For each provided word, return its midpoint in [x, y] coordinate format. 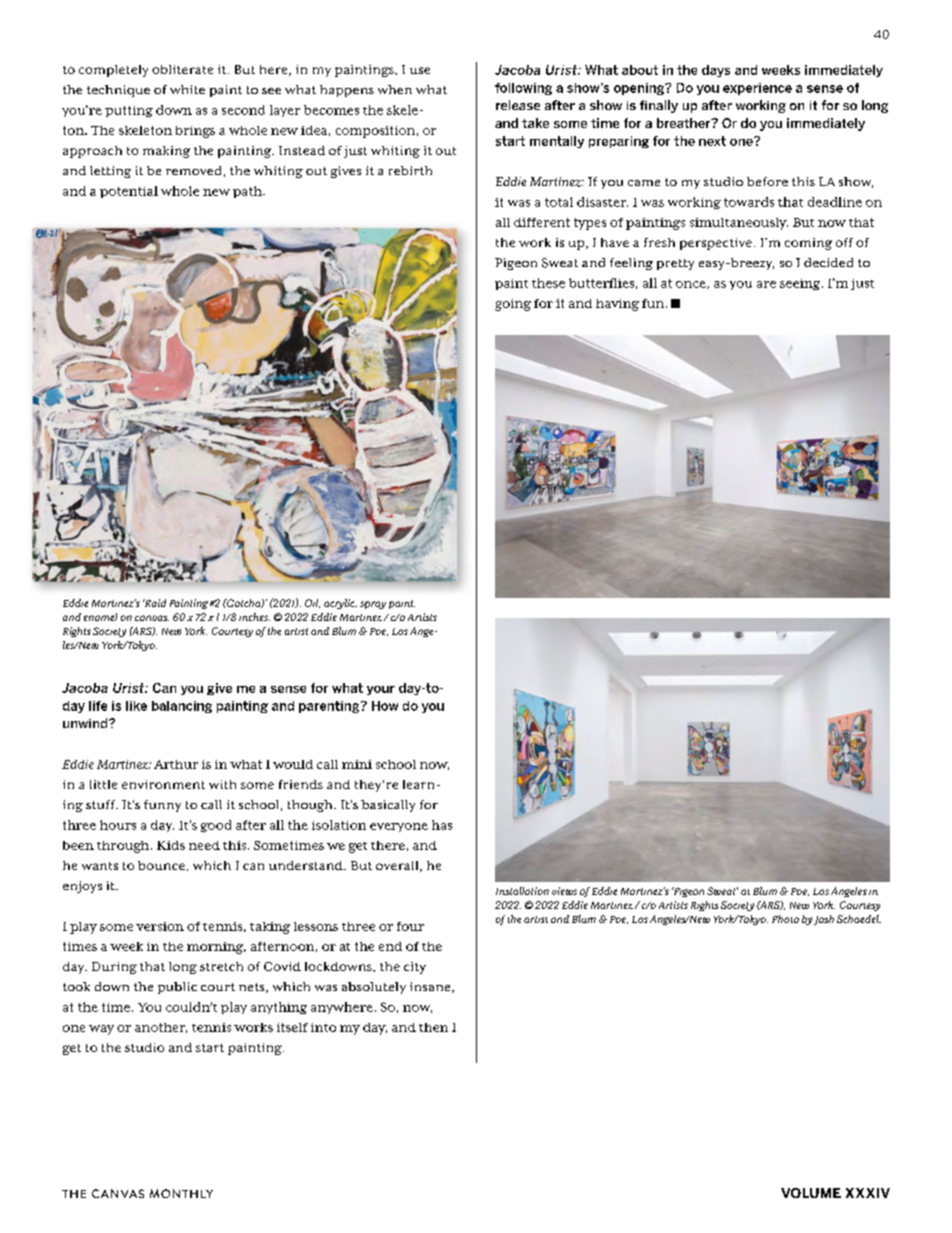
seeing [801, 284]
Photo [785, 919]
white [187, 89]
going [513, 305]
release [518, 105]
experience [757, 89]
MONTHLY [181, 1193]
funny [162, 806]
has [442, 825]
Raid [154, 603]
